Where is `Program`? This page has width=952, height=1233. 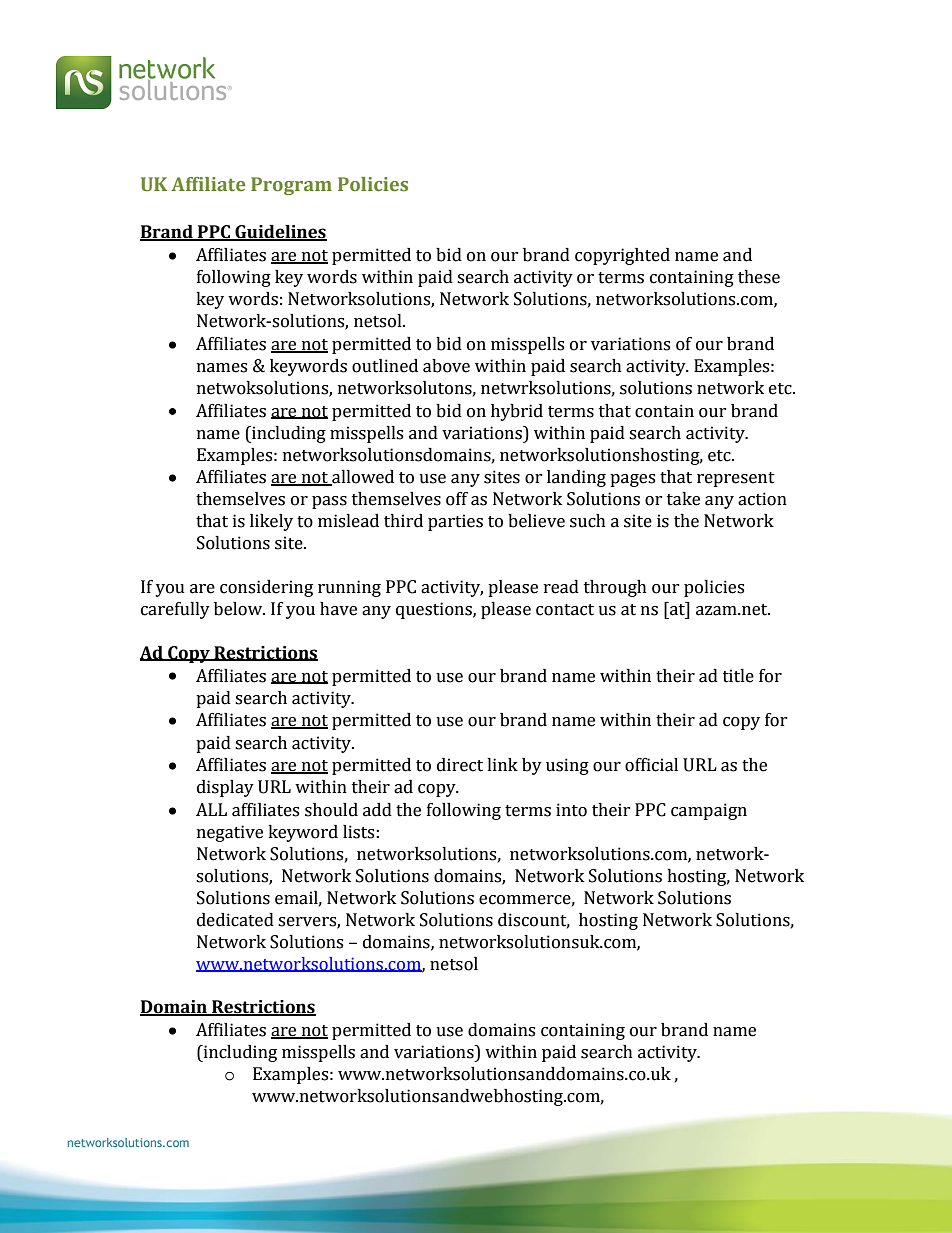 Program is located at coordinates (291, 186).
